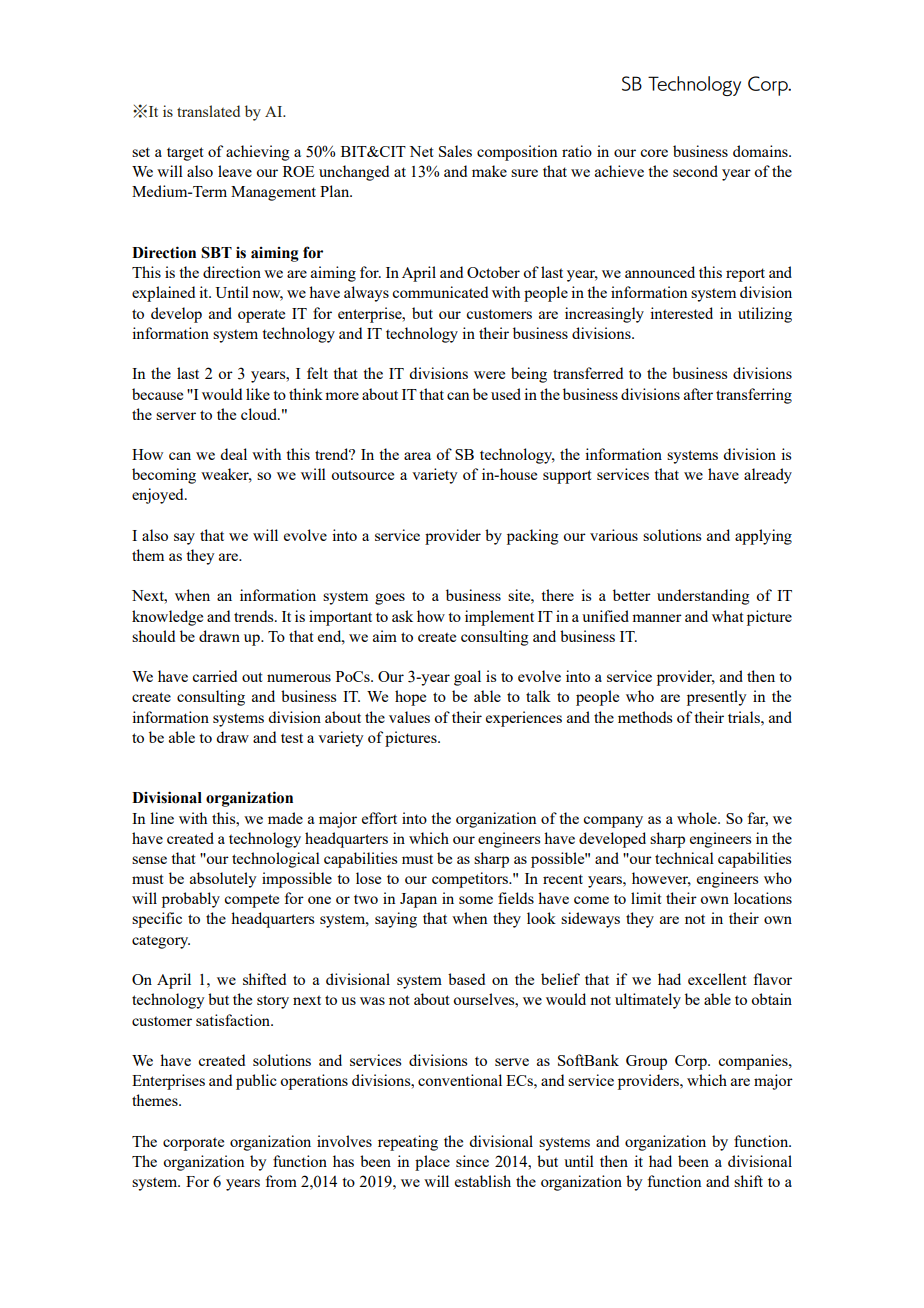  Describe the element at coordinates (455, 151) in the document. I see `Sales` at that location.
